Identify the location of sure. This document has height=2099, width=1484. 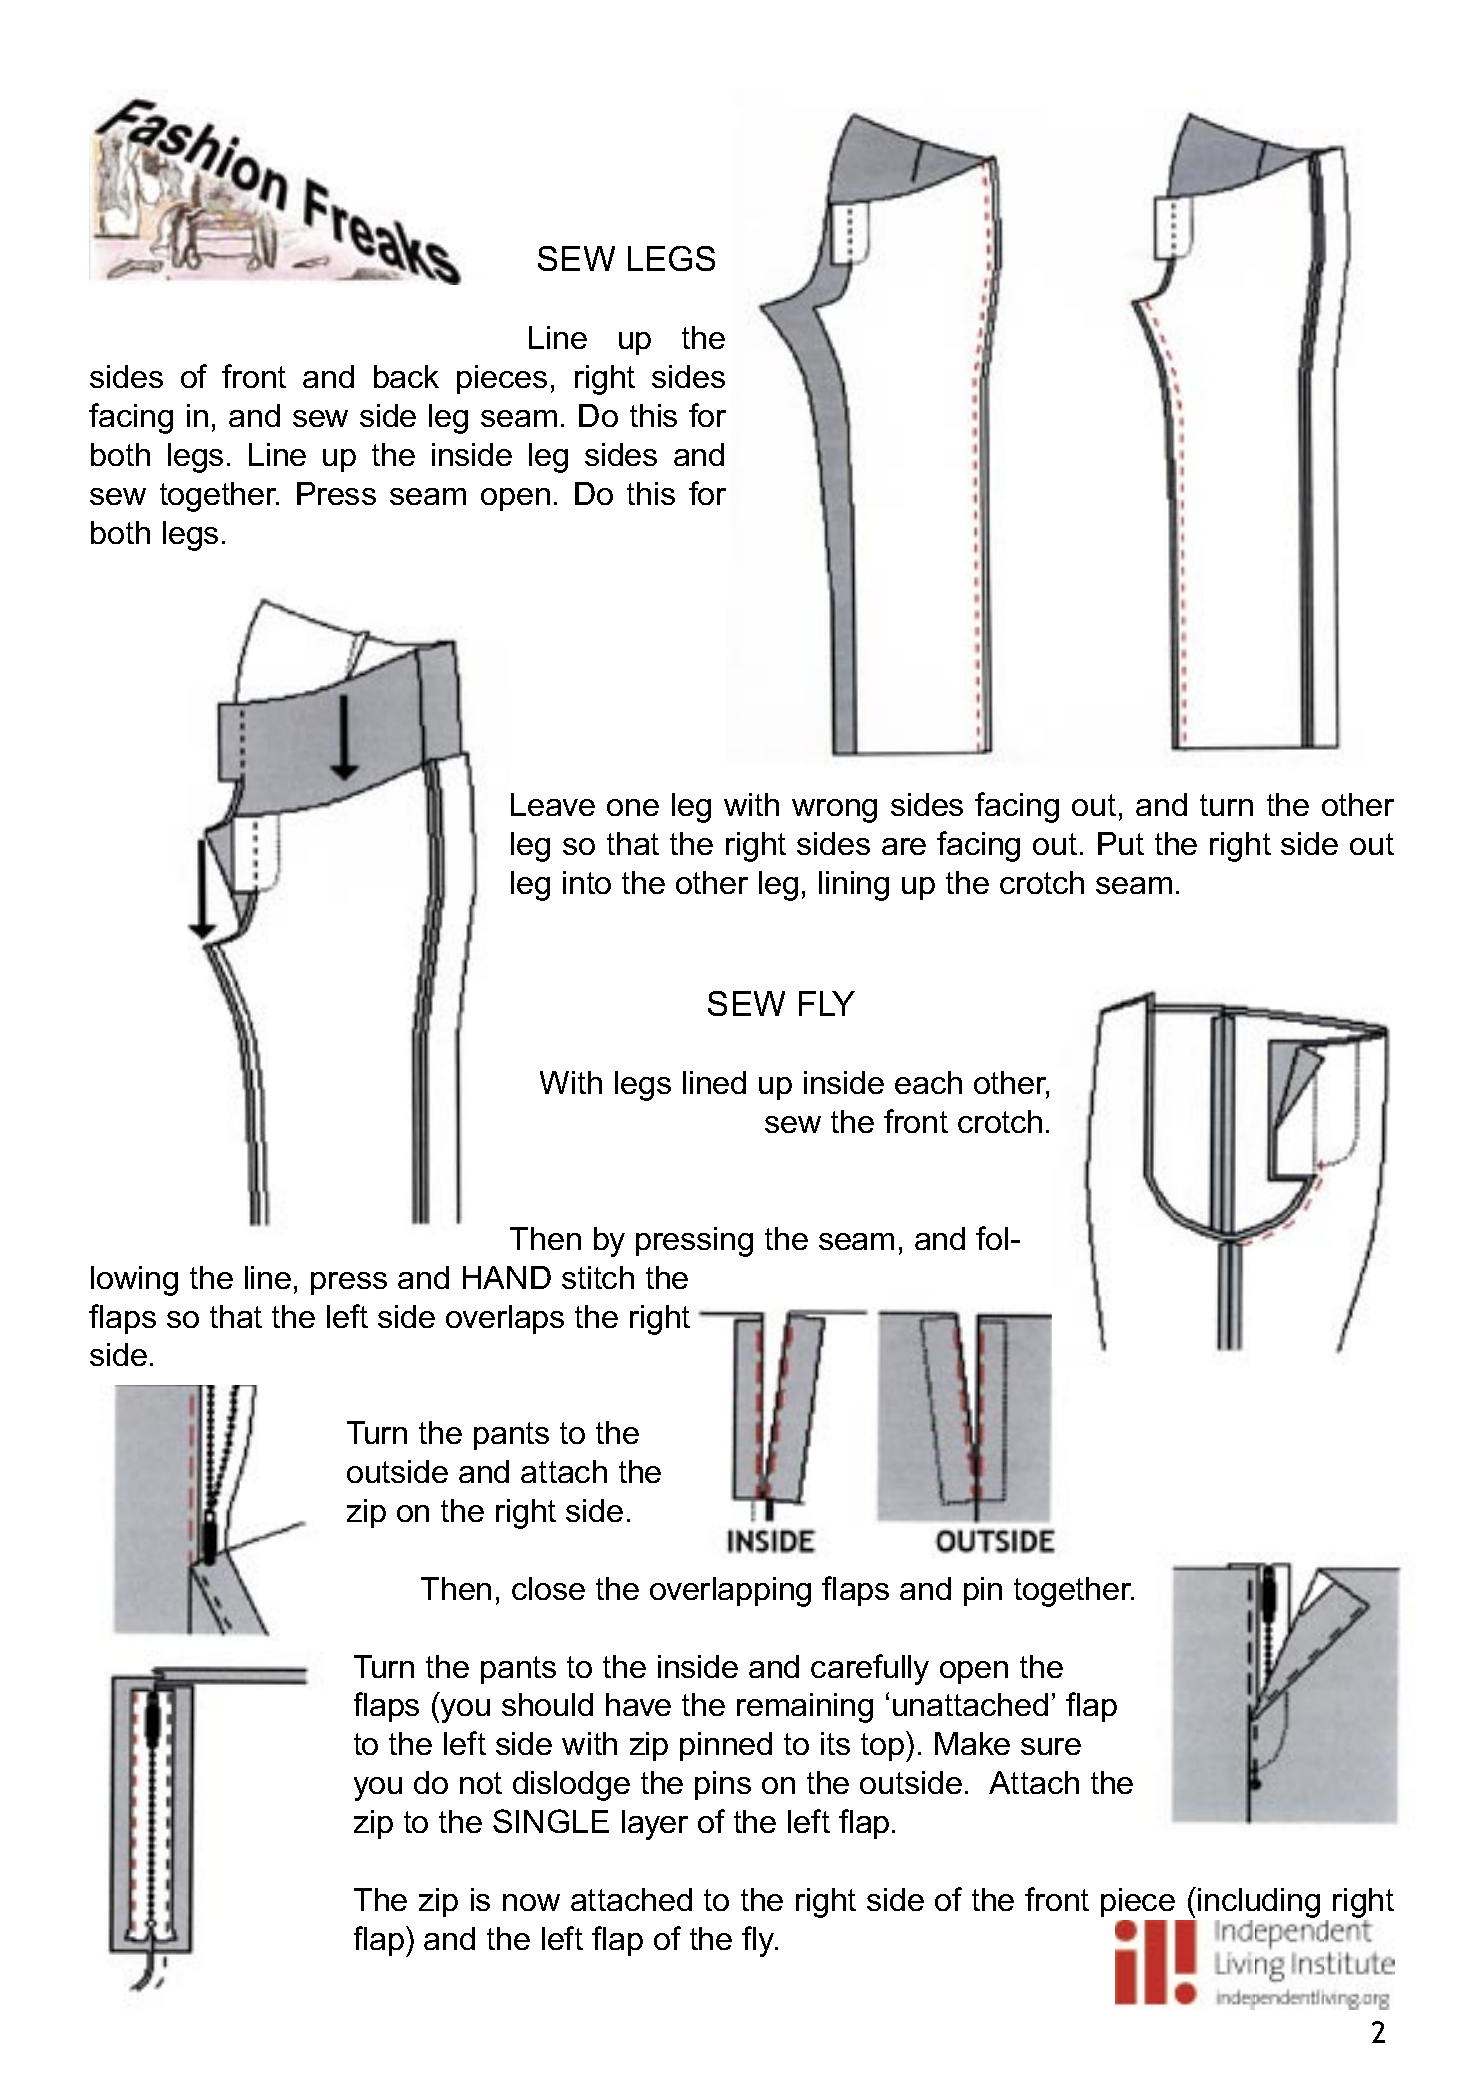
(1051, 1746).
